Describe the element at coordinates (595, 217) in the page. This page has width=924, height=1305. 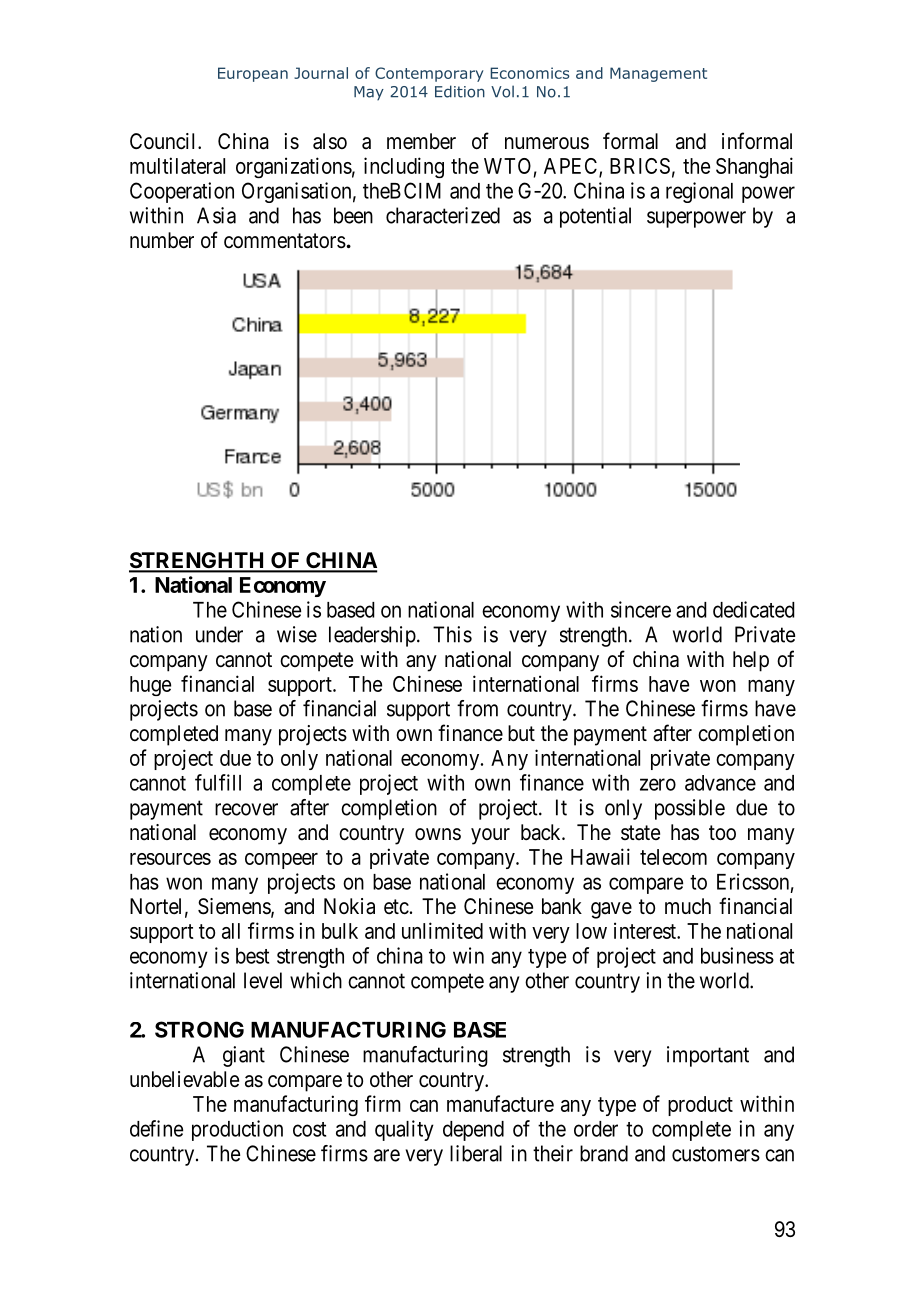
I see `potential` at that location.
